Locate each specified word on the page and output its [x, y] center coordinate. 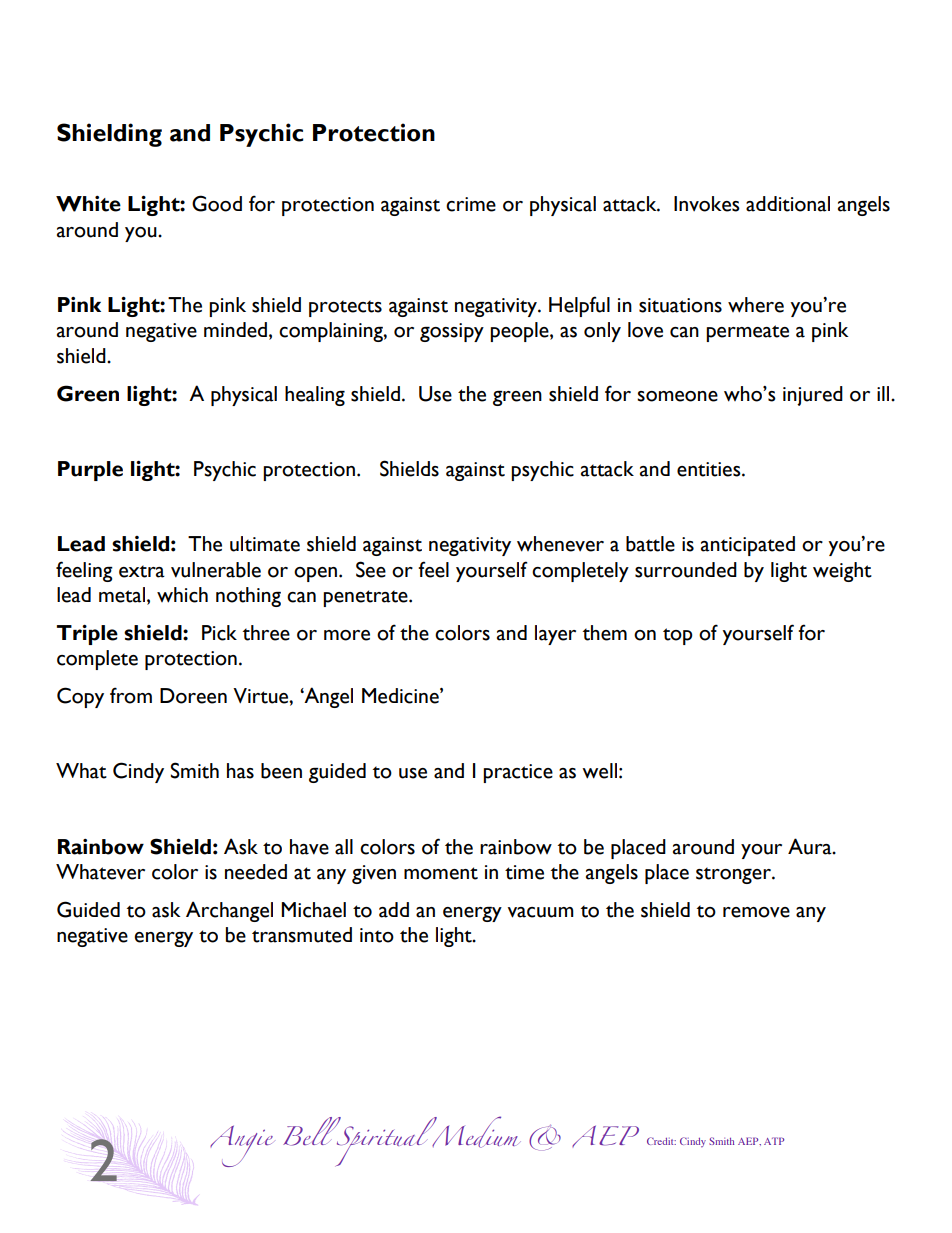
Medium [475, 1132]
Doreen [193, 696]
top [678, 636]
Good [217, 203]
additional [788, 204]
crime [471, 204]
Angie [241, 1146]
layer [555, 635]
